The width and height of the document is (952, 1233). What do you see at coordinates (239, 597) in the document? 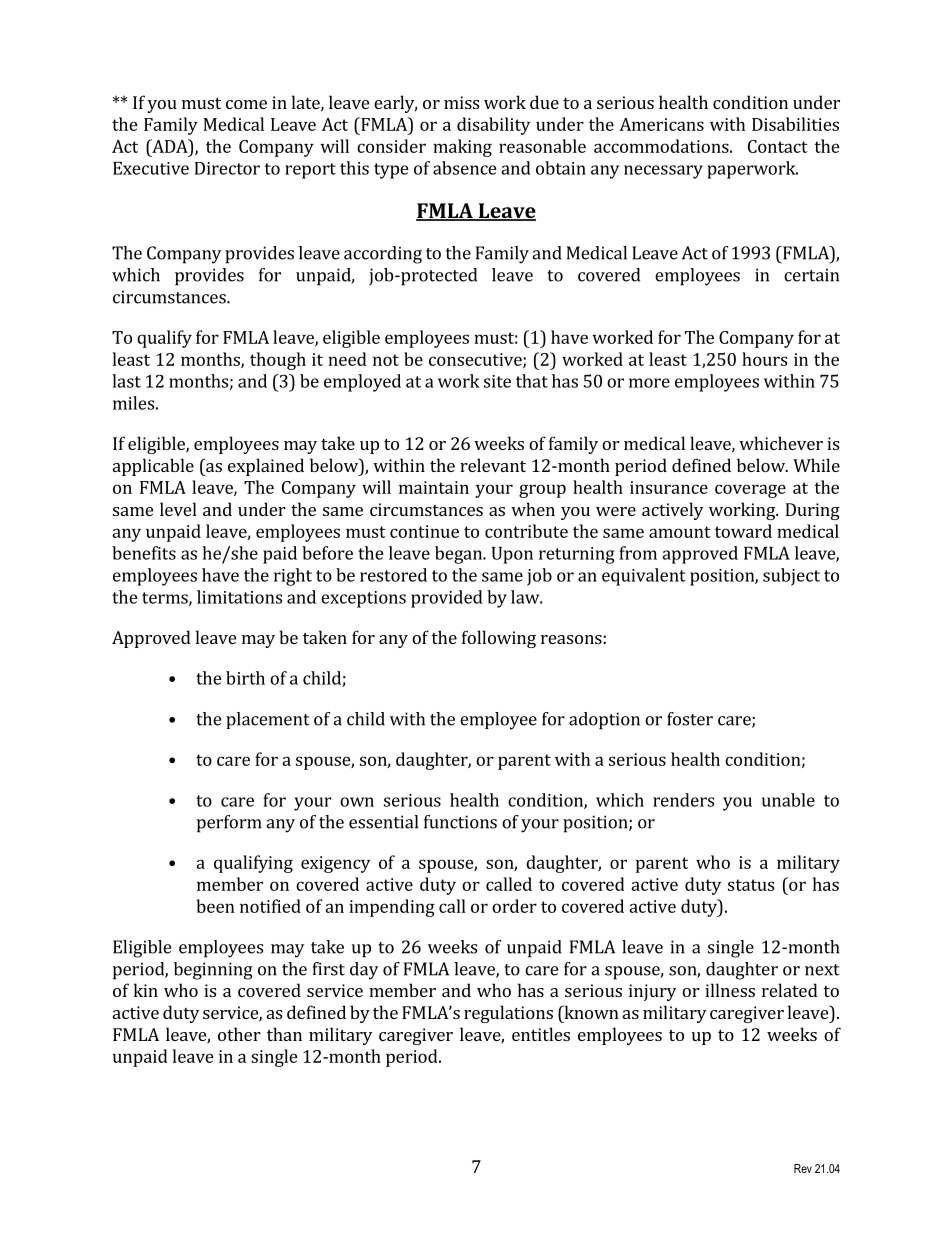
I see `limitations` at bounding box center [239, 597].
